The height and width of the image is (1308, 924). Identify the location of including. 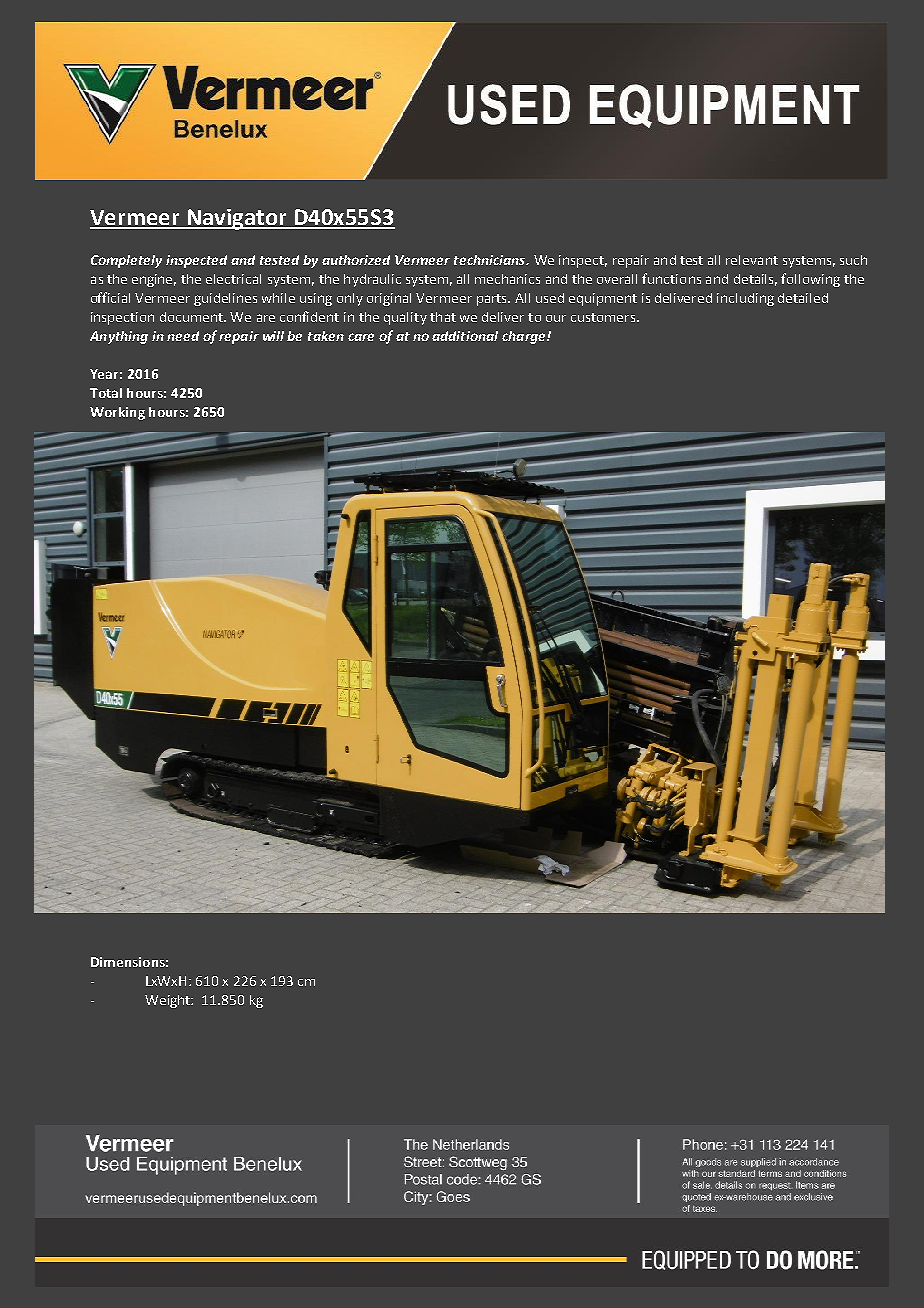
(745, 299).
